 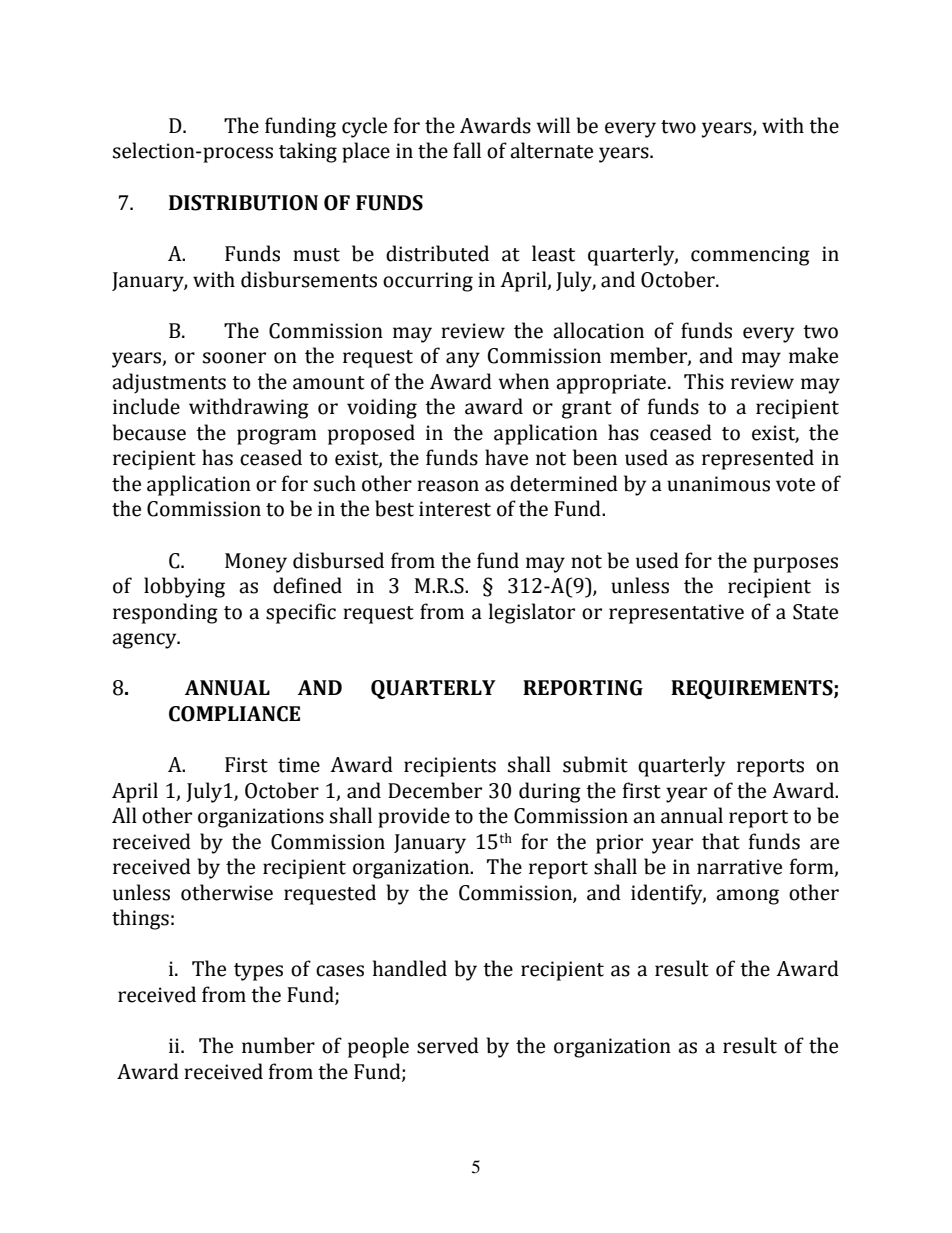 What do you see at coordinates (747, 897) in the screenshot?
I see `among` at bounding box center [747, 897].
